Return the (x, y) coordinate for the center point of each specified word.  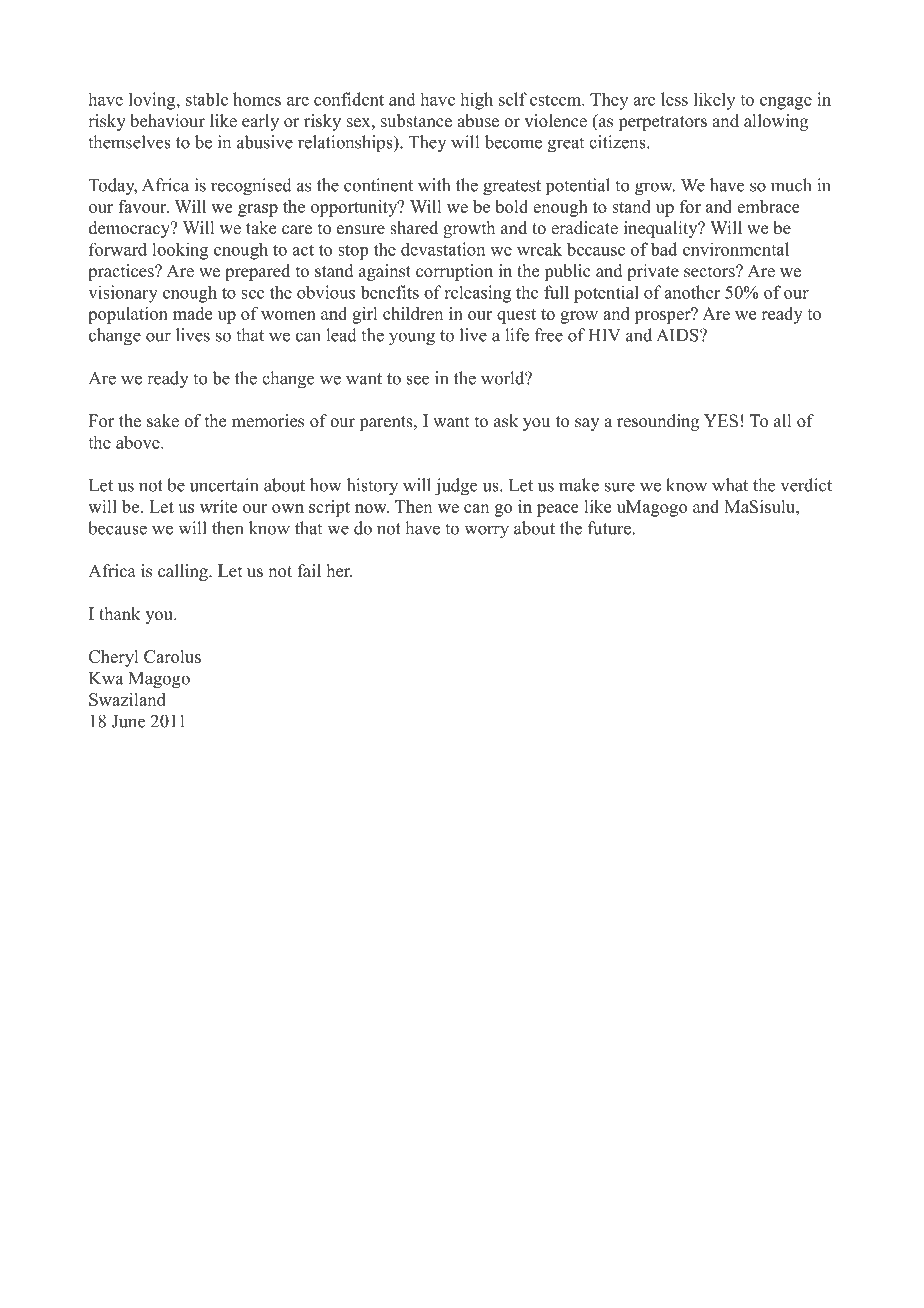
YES (721, 421)
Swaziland (127, 699)
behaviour (167, 121)
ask (506, 421)
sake (163, 421)
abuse (478, 121)
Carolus (172, 656)
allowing (776, 122)
